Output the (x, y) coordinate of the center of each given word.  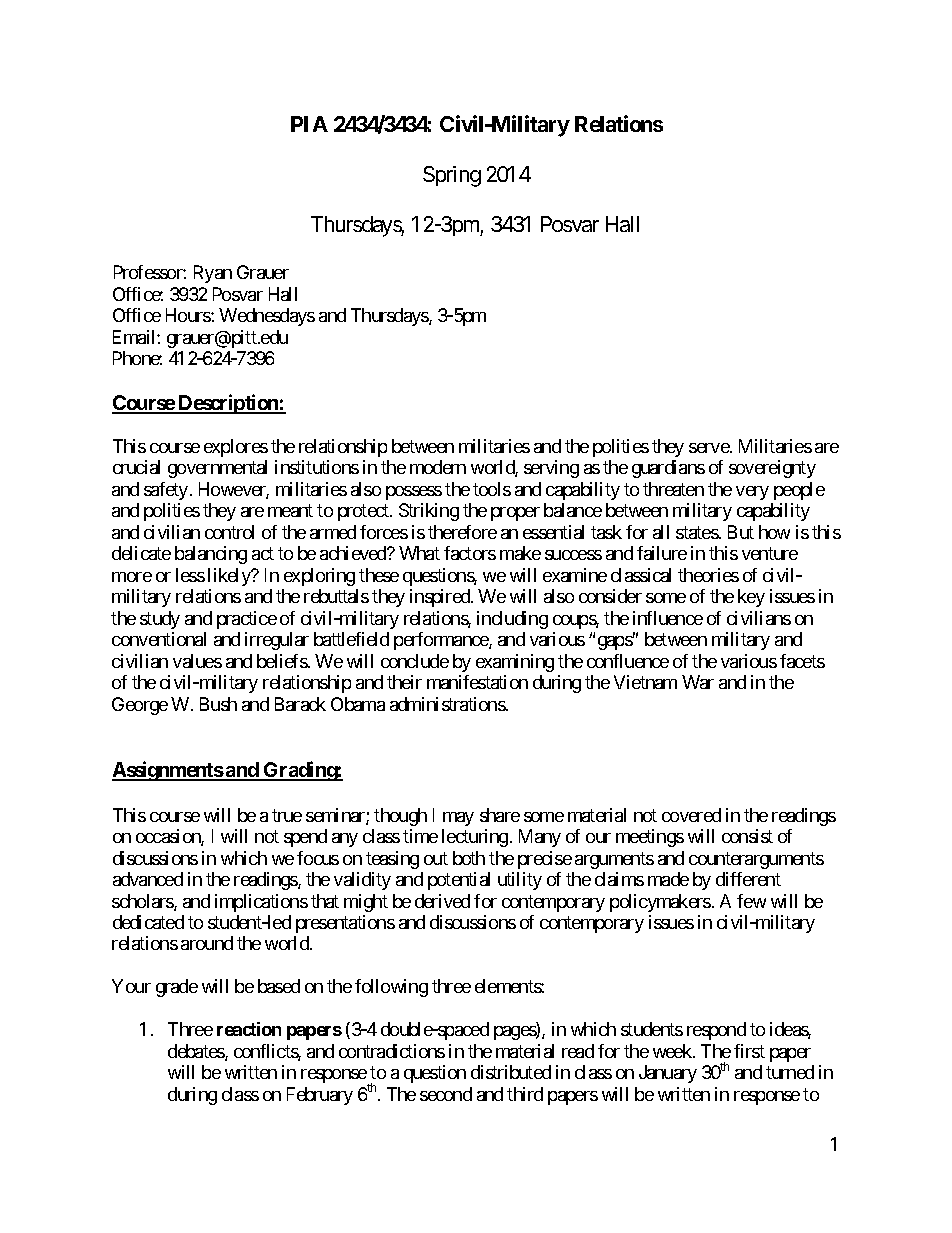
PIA (309, 124)
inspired (441, 598)
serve (710, 448)
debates (197, 1052)
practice (247, 620)
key (751, 598)
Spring (452, 176)
